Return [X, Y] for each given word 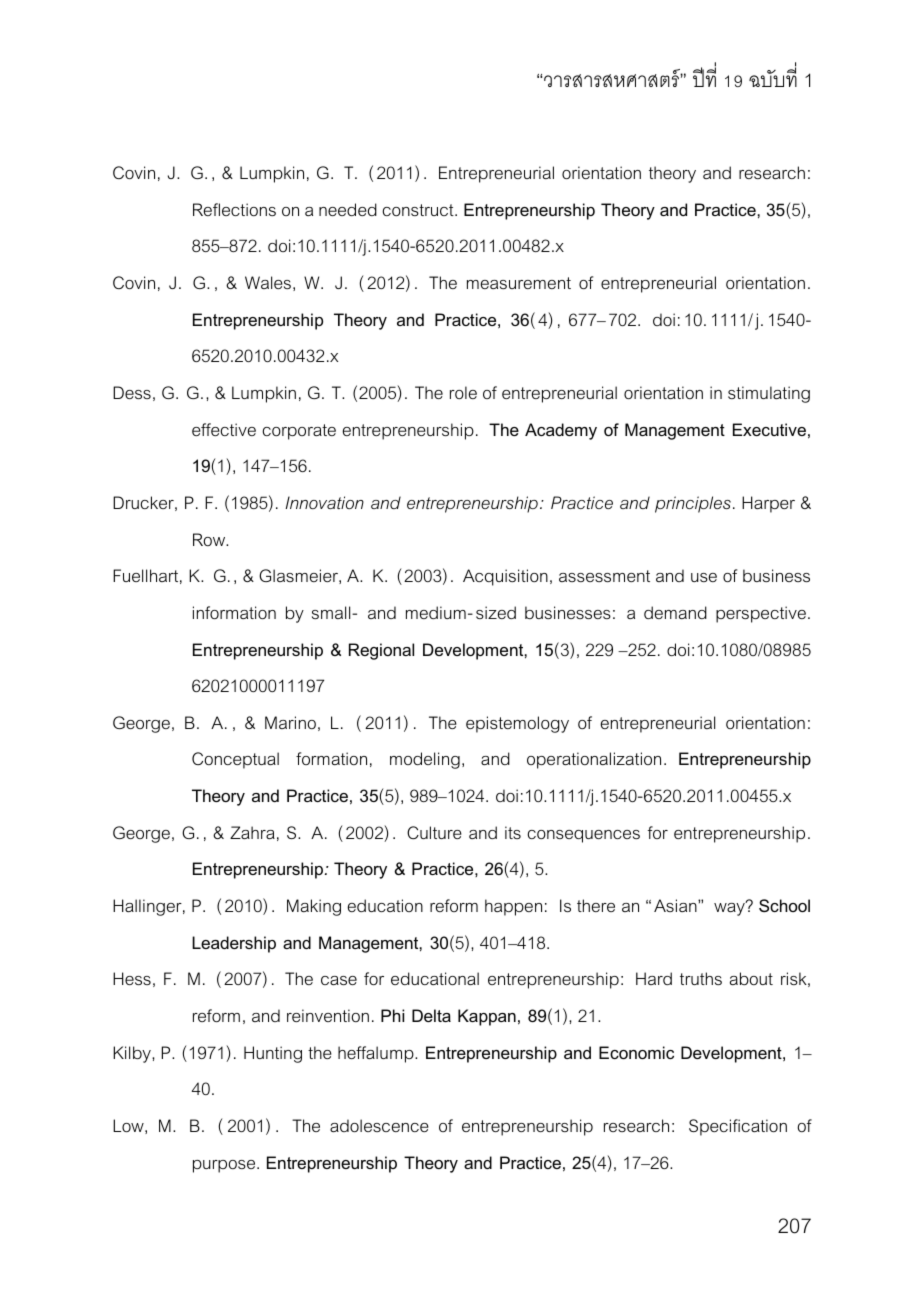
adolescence [379, 1125]
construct [419, 210]
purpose [225, 1166]
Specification [738, 1127]
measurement [519, 283]
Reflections [234, 209]
